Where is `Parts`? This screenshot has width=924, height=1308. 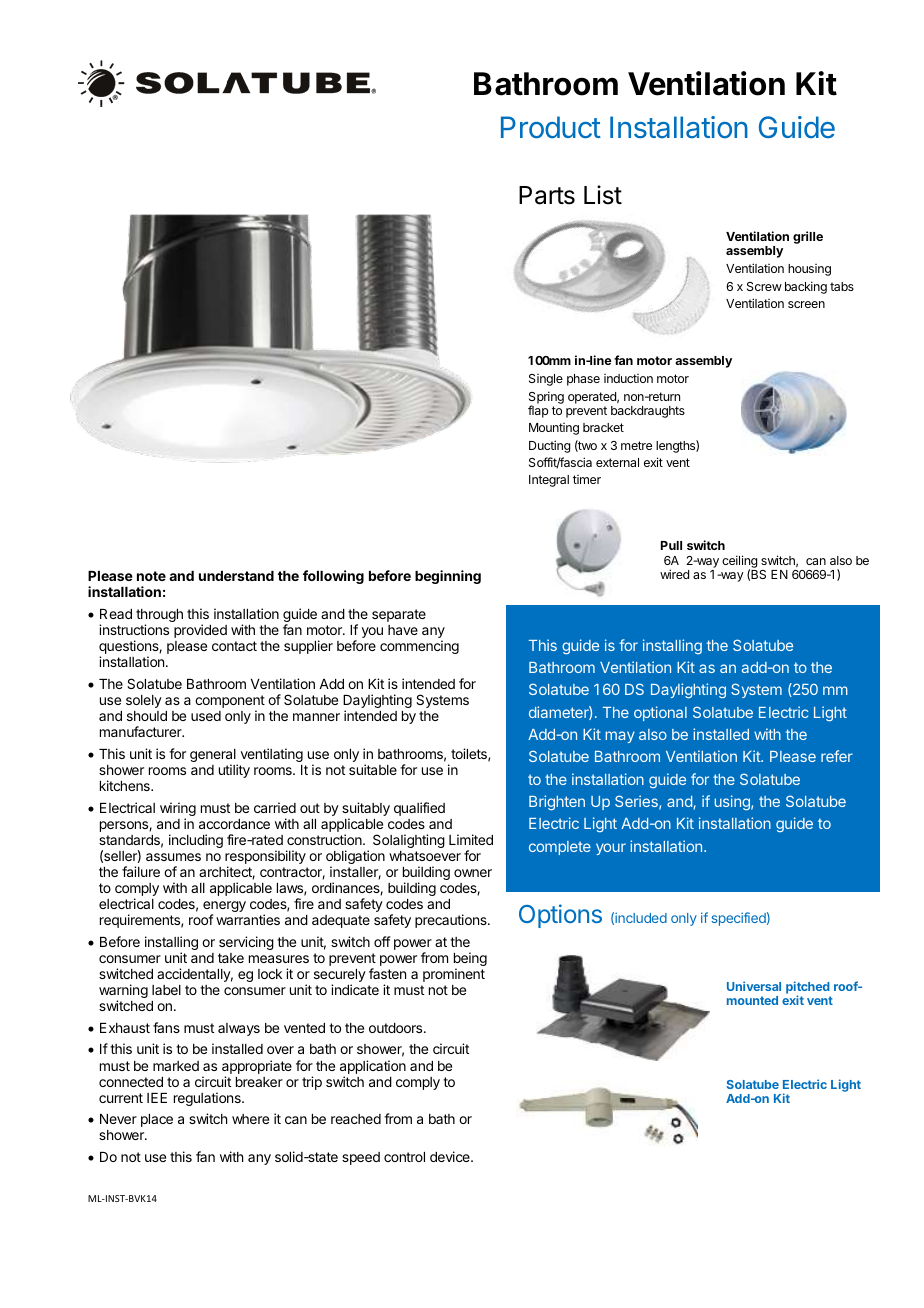 Parts is located at coordinates (547, 195).
